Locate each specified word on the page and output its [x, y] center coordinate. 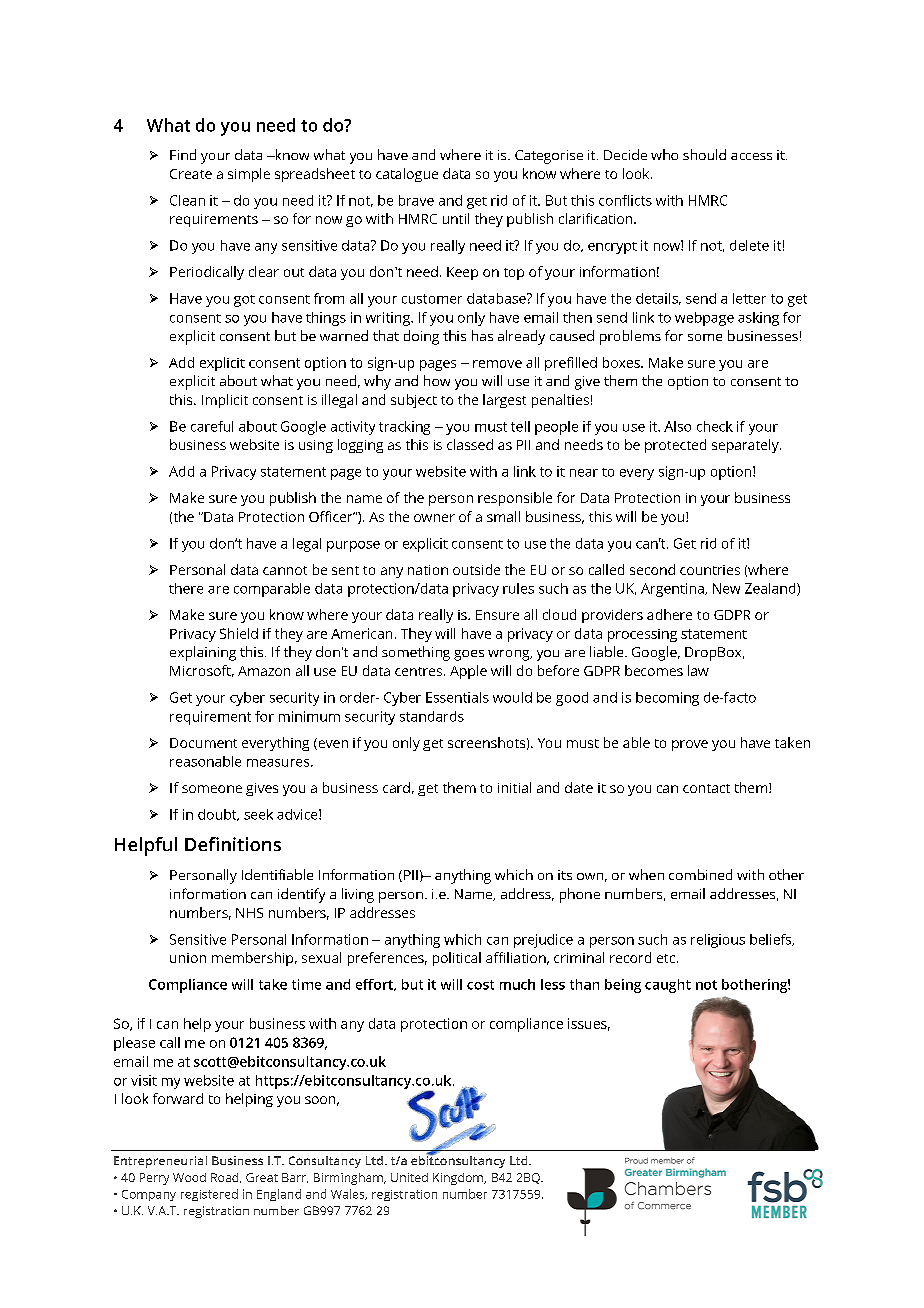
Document [203, 743]
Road [226, 1178]
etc [666, 958]
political [457, 959]
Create [191, 174]
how [437, 380]
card [396, 787]
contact [706, 788]
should [704, 154]
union [188, 958]
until [456, 218]
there [186, 588]
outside [476, 569]
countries [710, 570]
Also [677, 426]
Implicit [225, 401]
